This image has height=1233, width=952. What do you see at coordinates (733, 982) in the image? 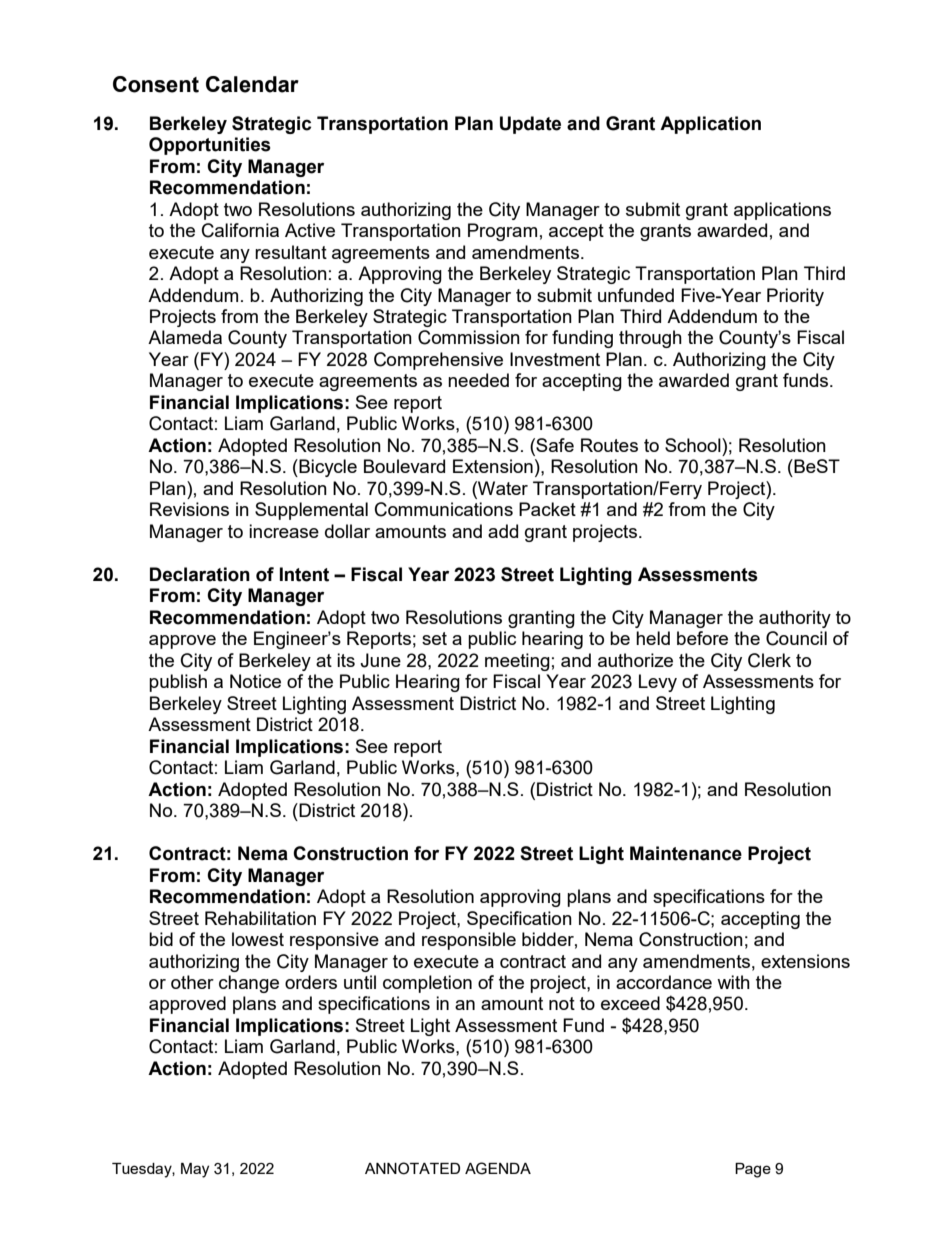
I see `with` at bounding box center [733, 982].
